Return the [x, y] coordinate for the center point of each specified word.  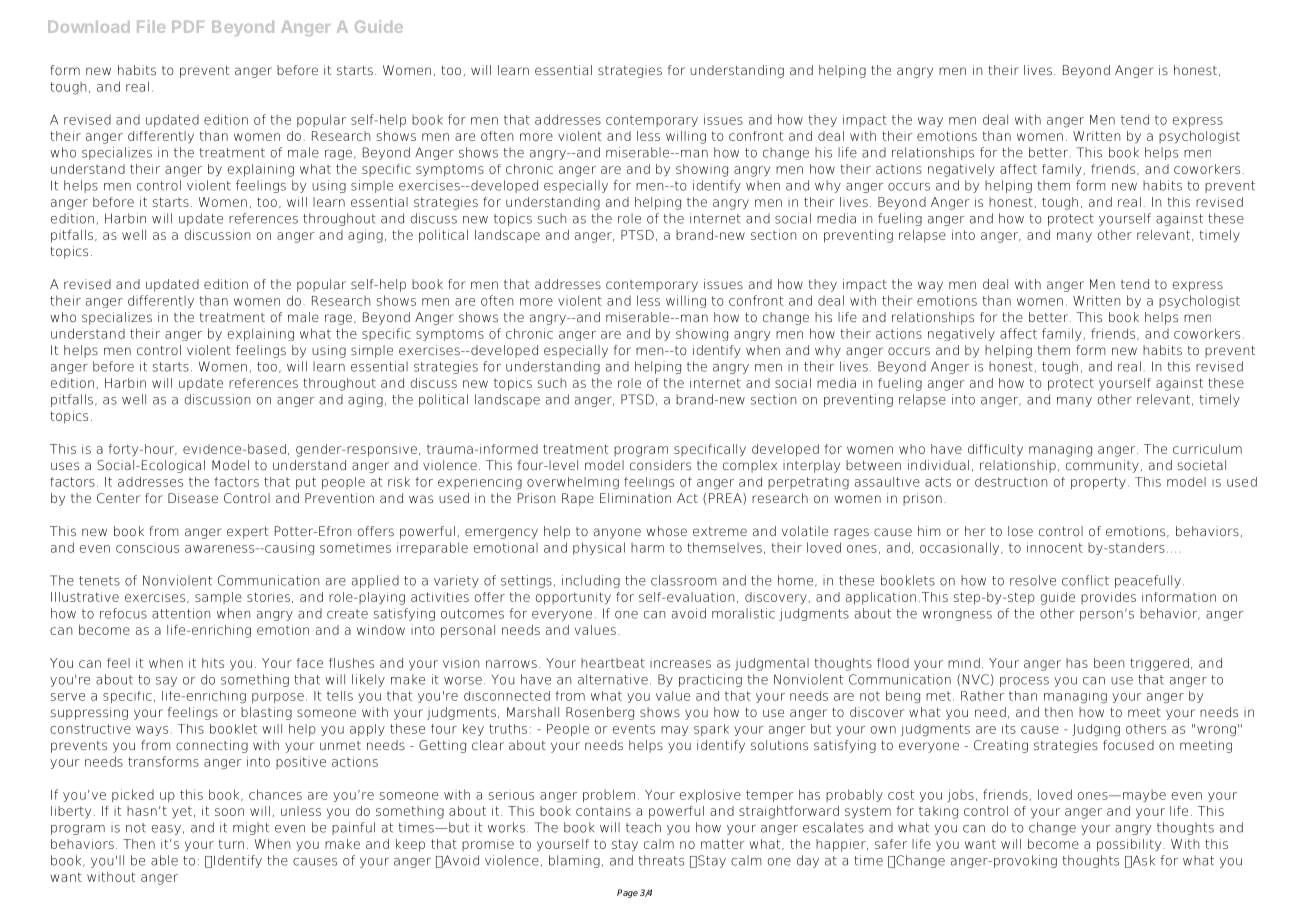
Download [89, 27]
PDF [188, 27]
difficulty [995, 450]
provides [1108, 598]
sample [218, 598]
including [591, 581]
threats [661, 860]
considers [660, 465]
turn [231, 844]
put [306, 483]
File [151, 26]
